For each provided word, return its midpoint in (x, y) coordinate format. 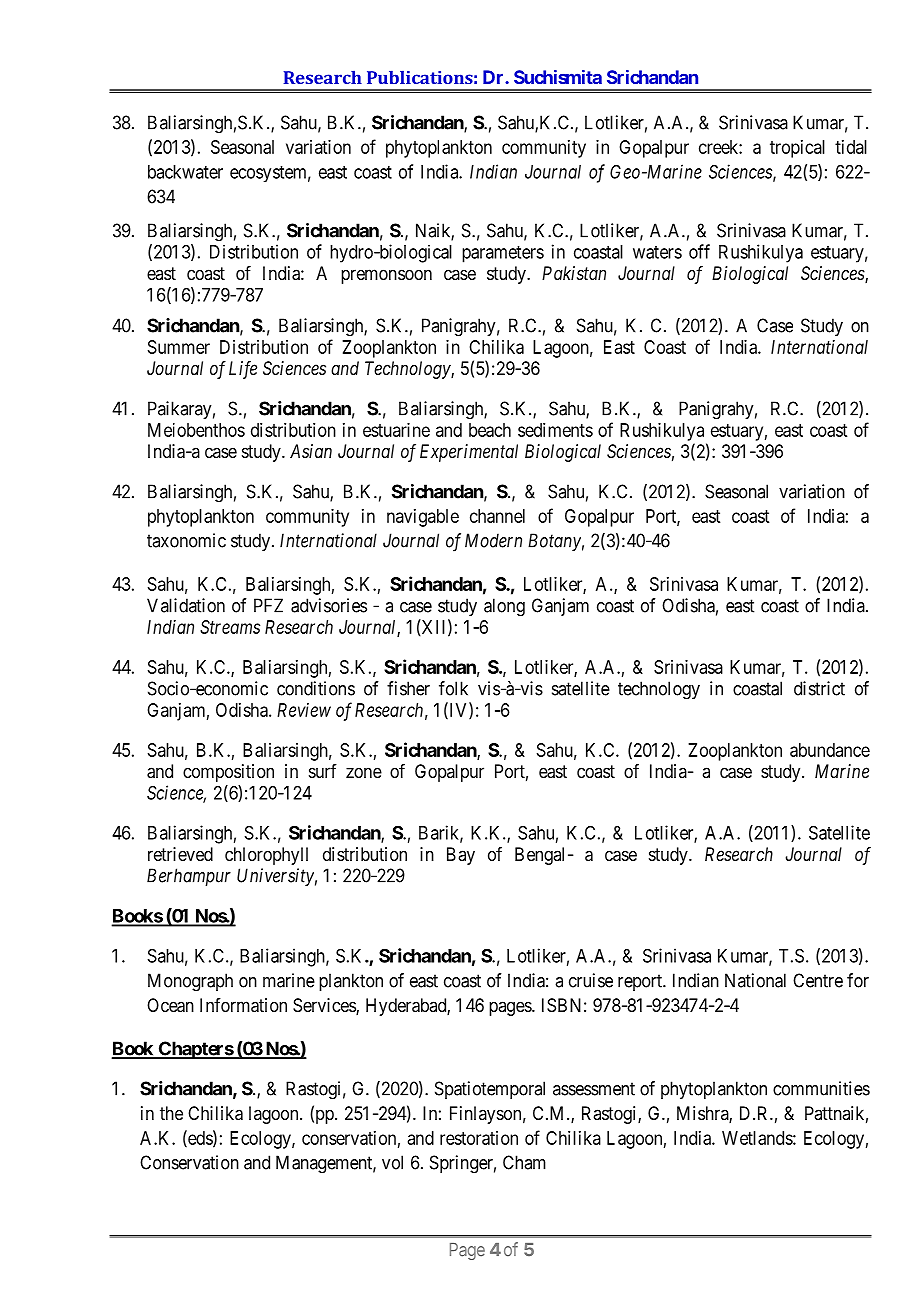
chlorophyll (266, 856)
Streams (230, 627)
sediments (555, 430)
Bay (461, 856)
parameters (503, 254)
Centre (818, 980)
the (171, 1113)
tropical (797, 149)
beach (490, 430)
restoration (479, 1138)
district (819, 688)
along (504, 607)
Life (243, 370)
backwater (185, 172)
